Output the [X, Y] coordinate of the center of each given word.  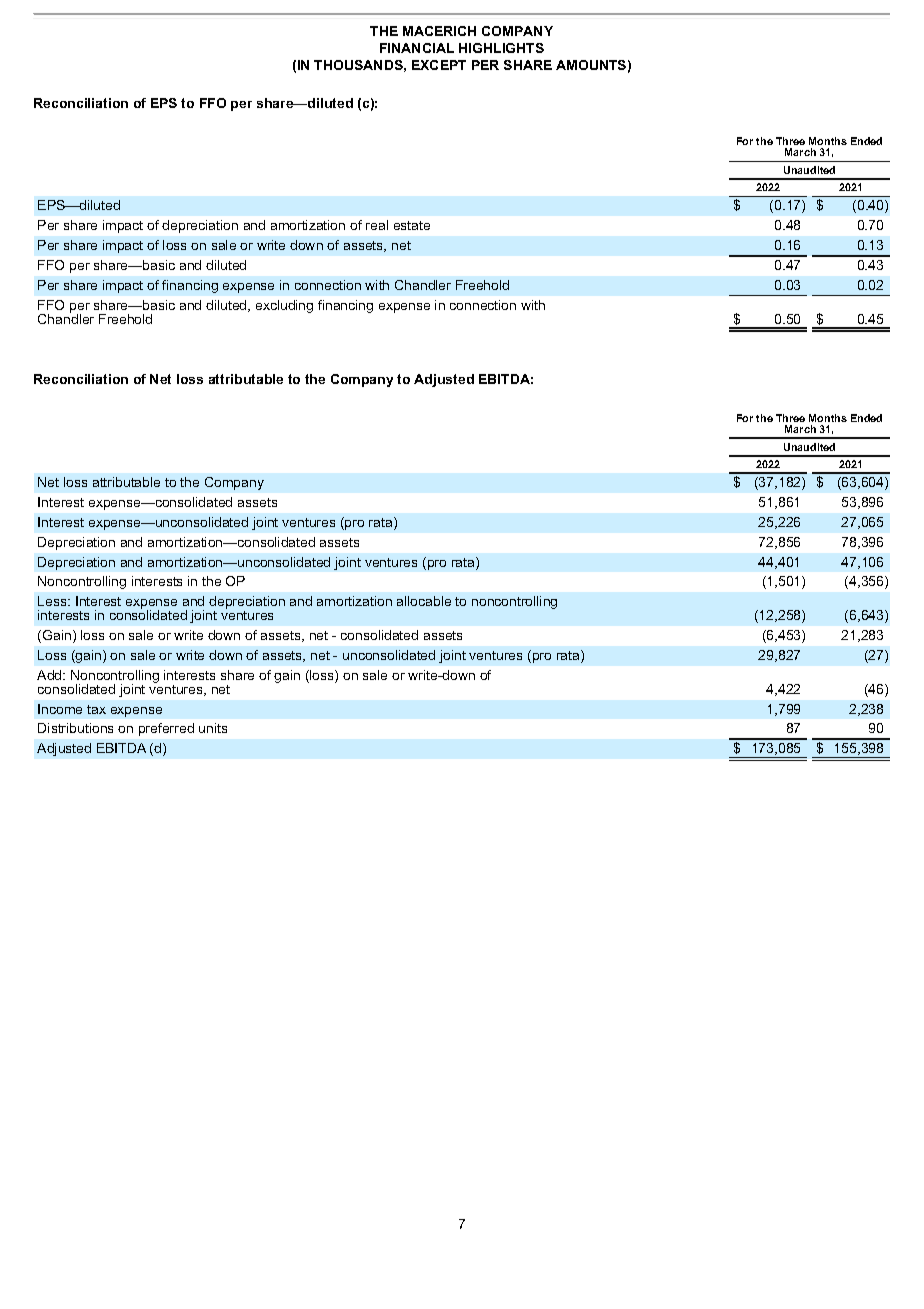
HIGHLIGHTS [501, 48]
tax [96, 709]
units [213, 728]
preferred [166, 729]
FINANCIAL [417, 48]
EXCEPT [439, 65]
